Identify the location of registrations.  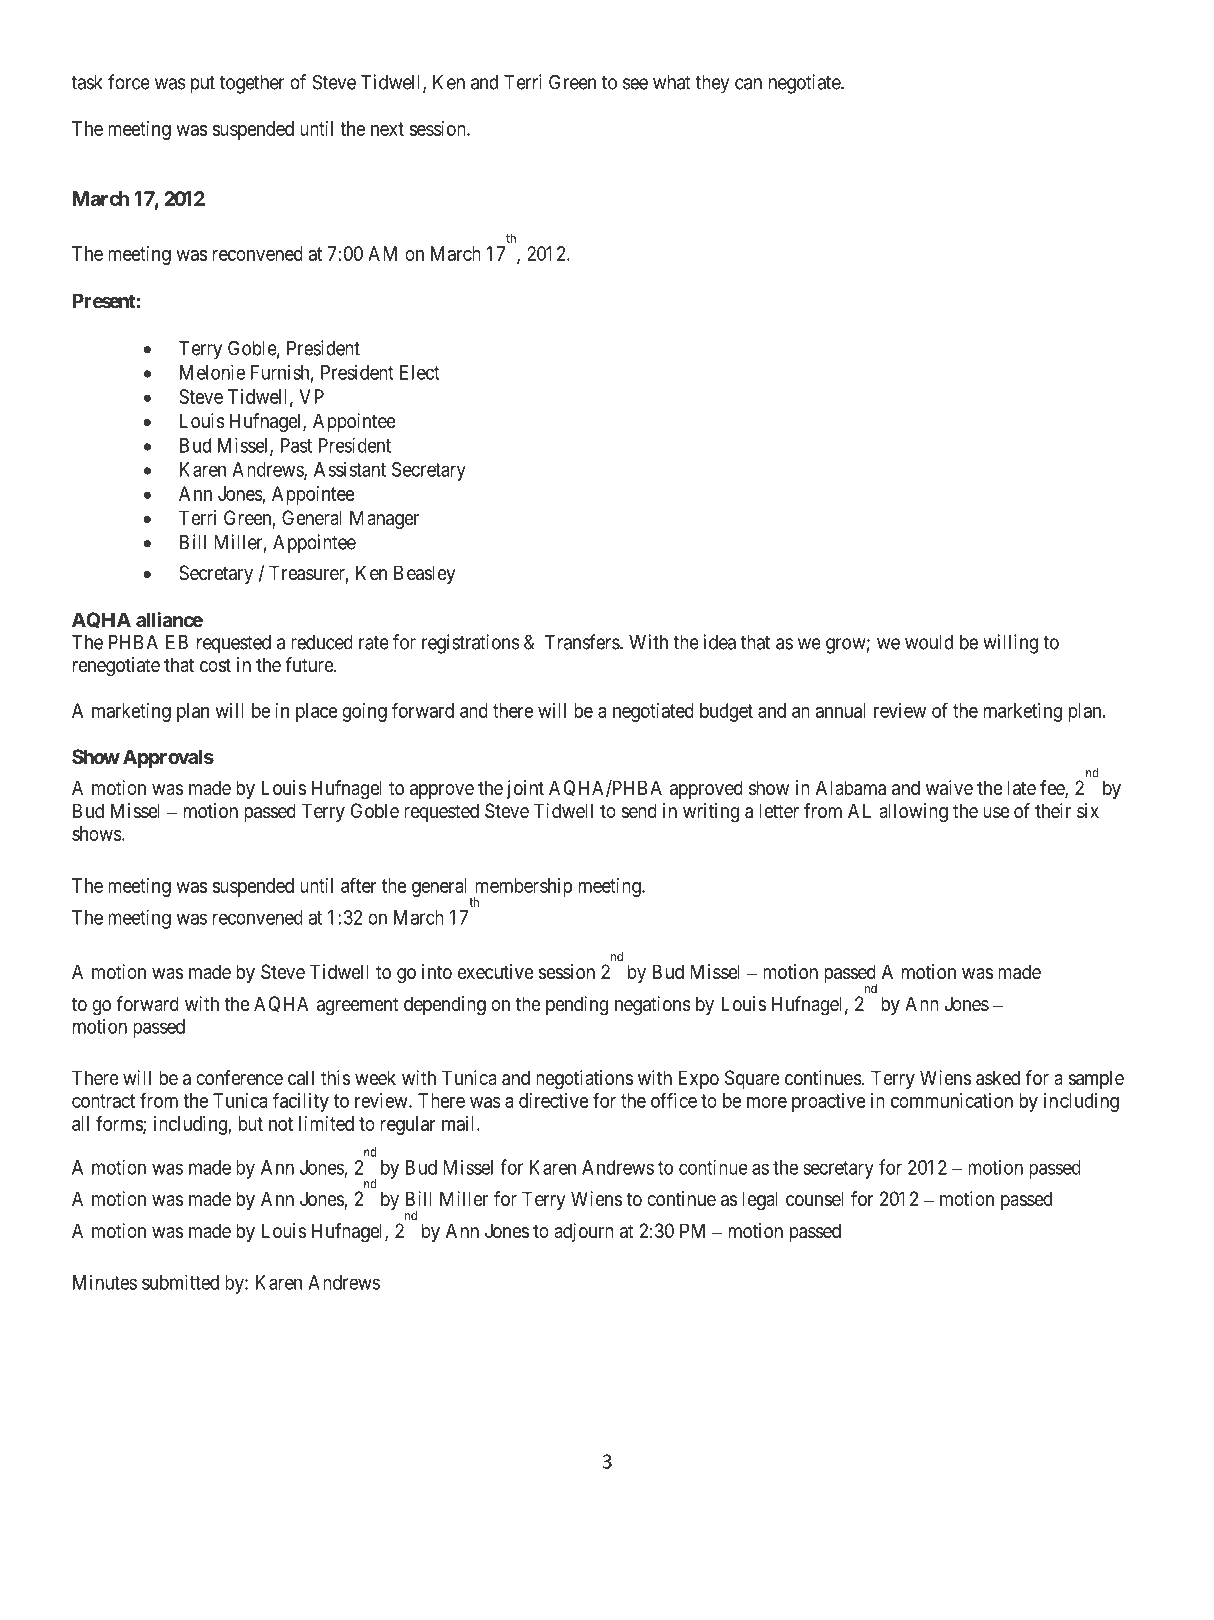
(471, 644).
